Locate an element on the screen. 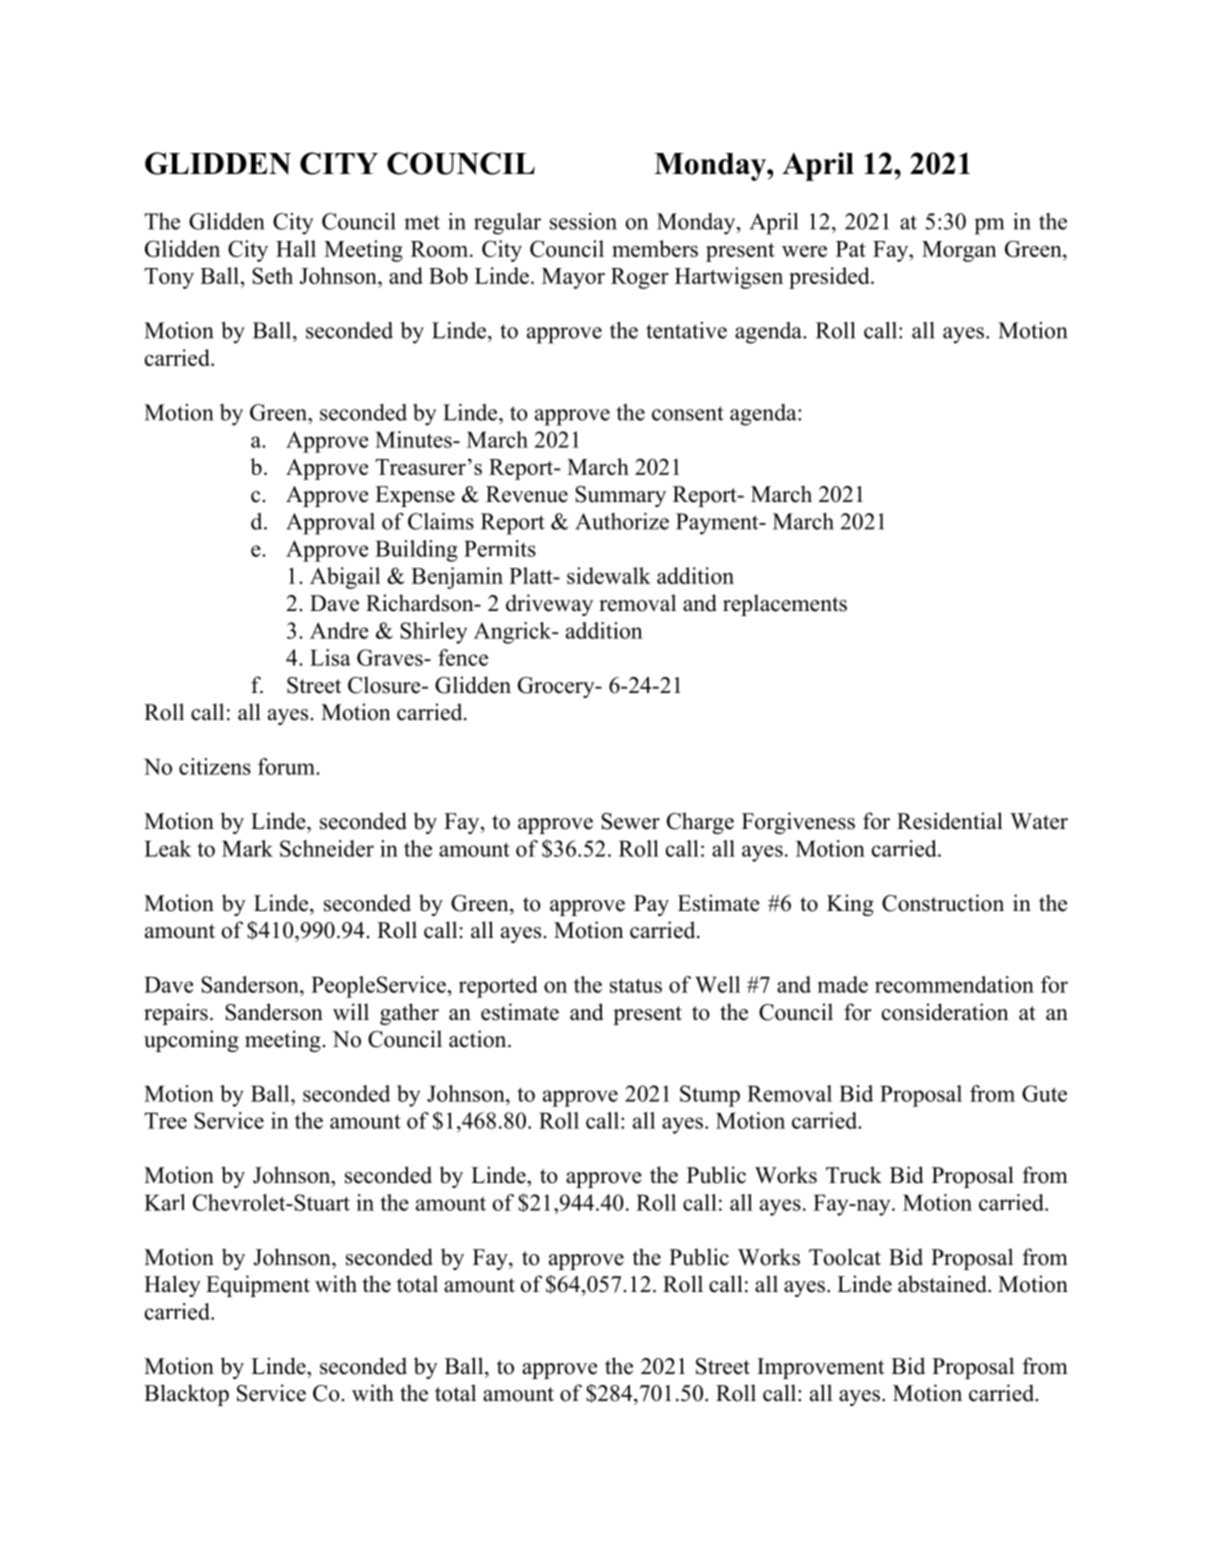  will is located at coordinates (351, 1012).
